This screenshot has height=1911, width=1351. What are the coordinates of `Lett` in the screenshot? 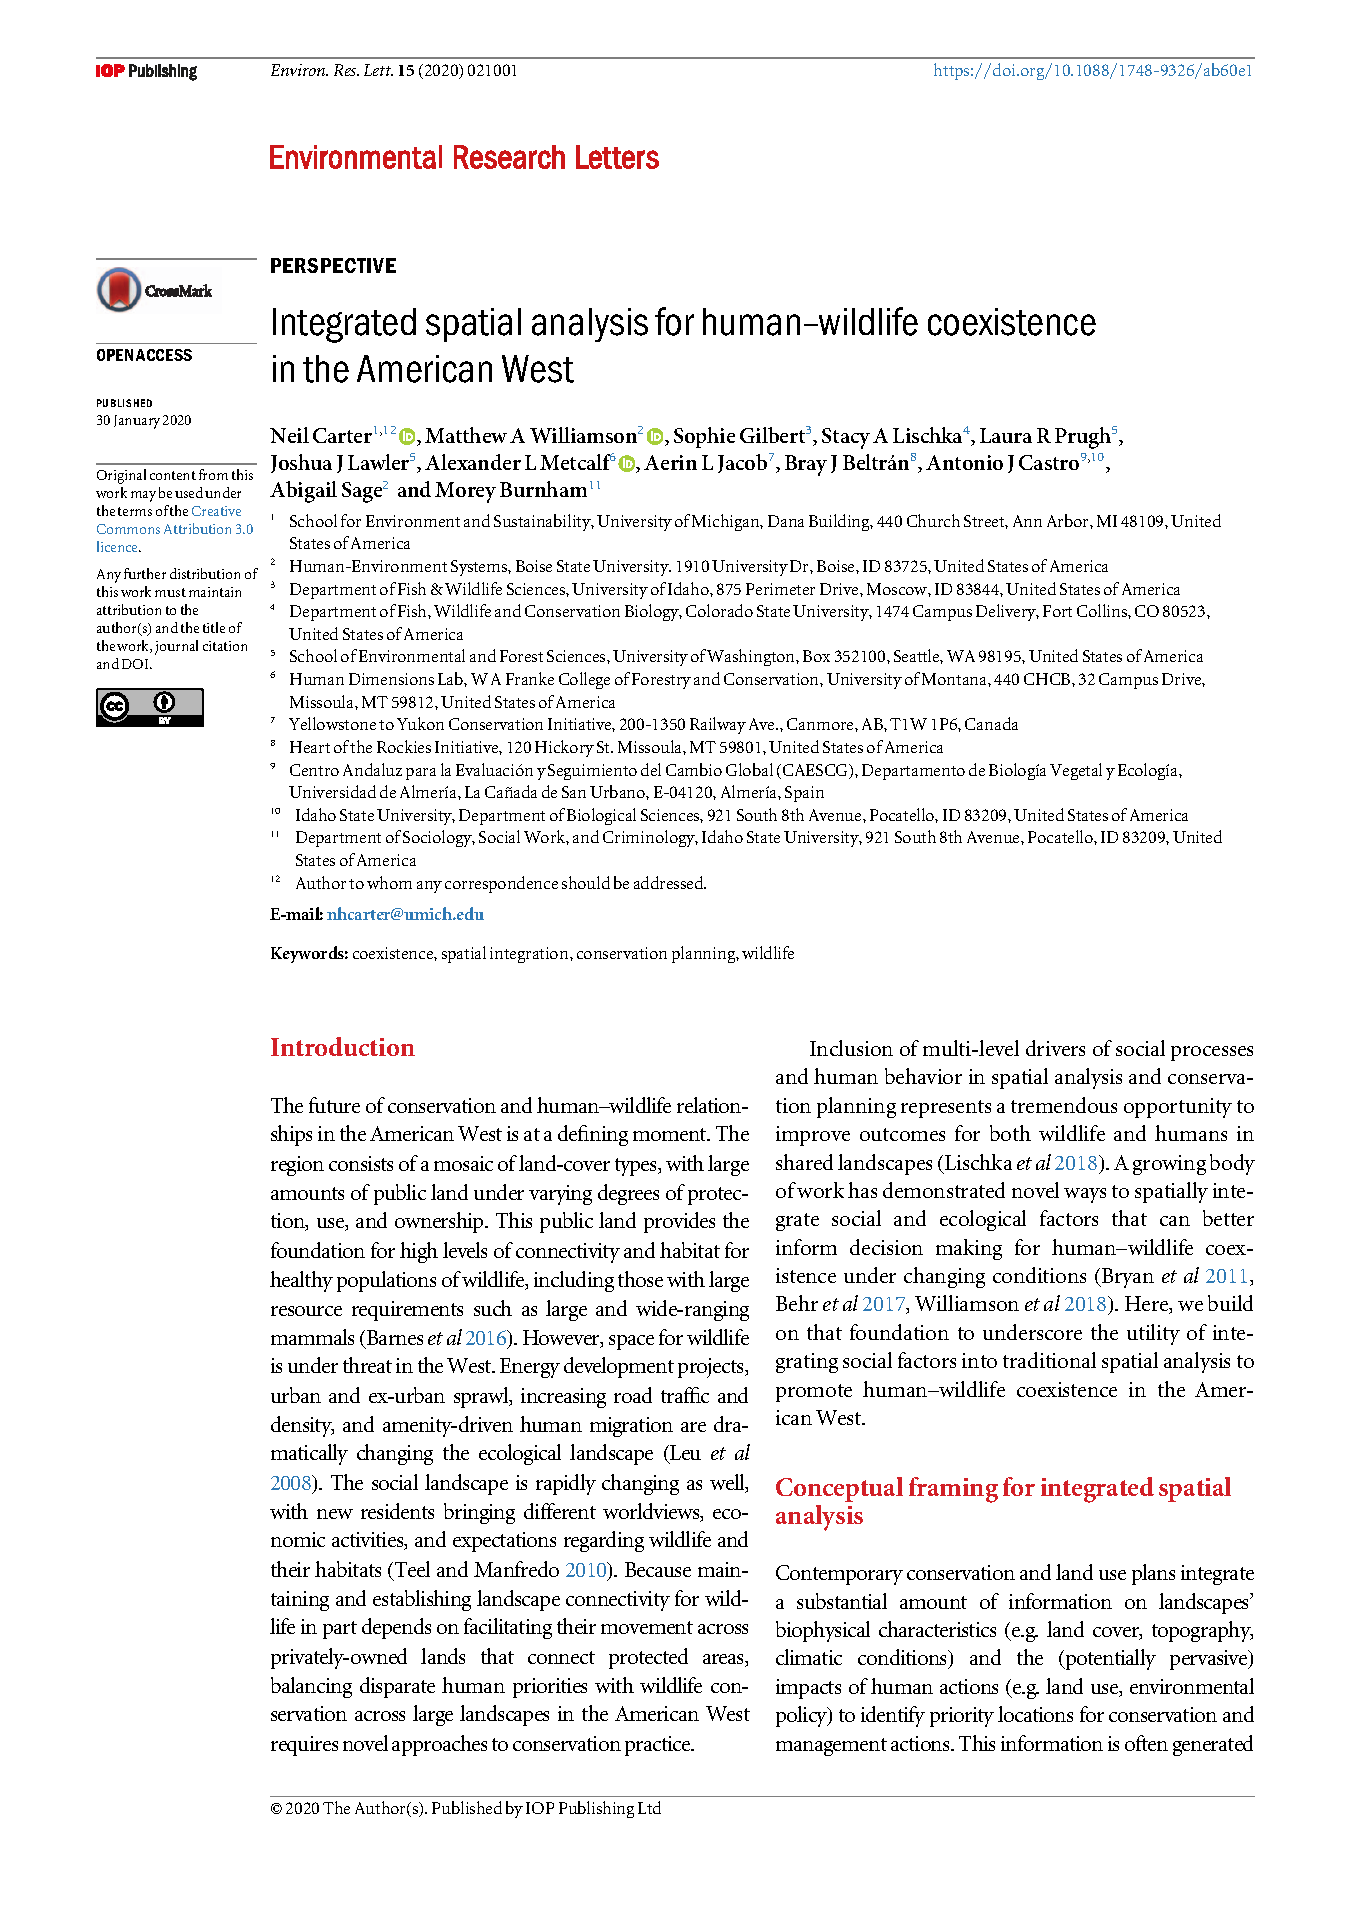 It's located at (378, 70).
